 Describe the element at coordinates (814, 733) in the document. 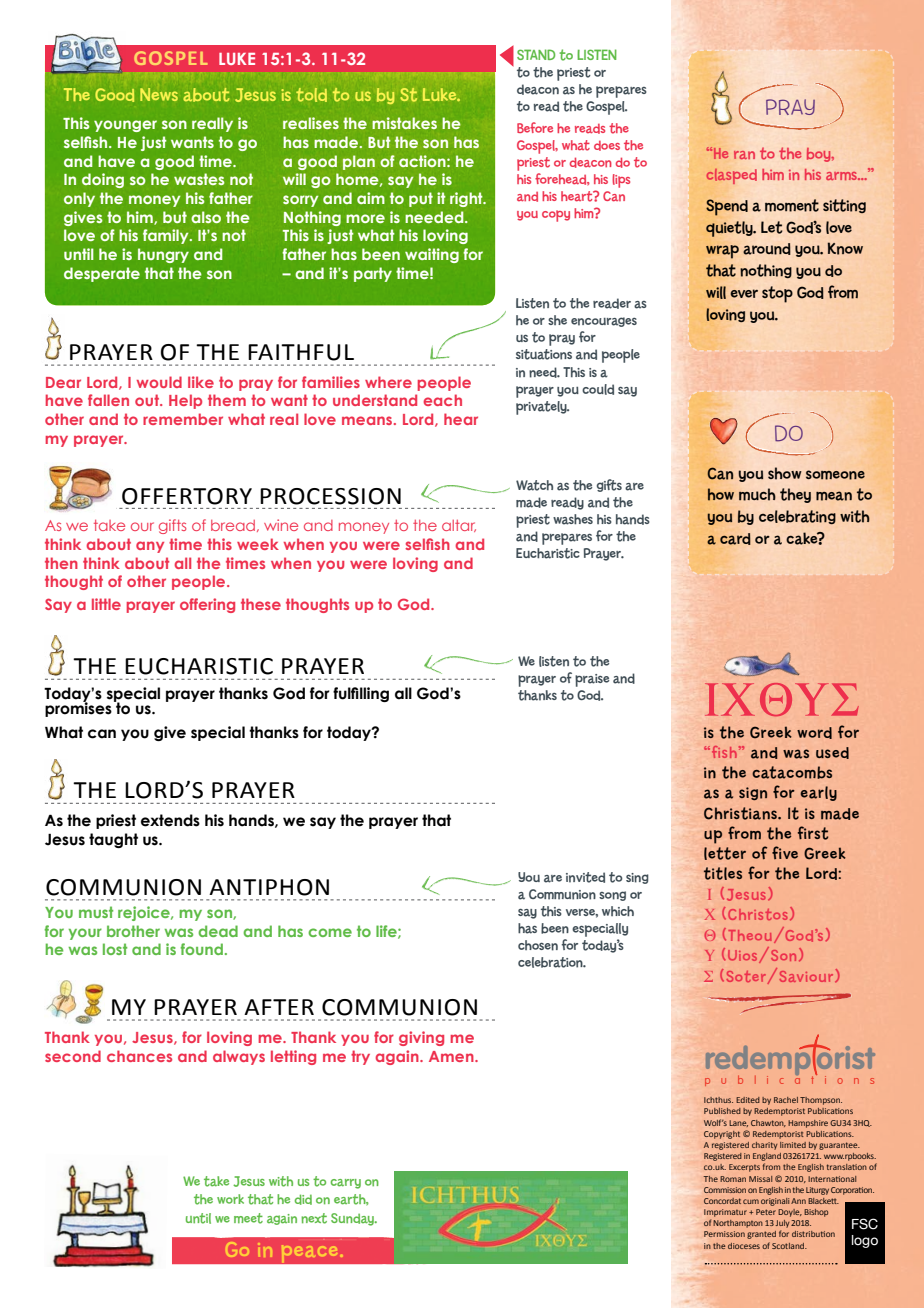

I see `word` at that location.
